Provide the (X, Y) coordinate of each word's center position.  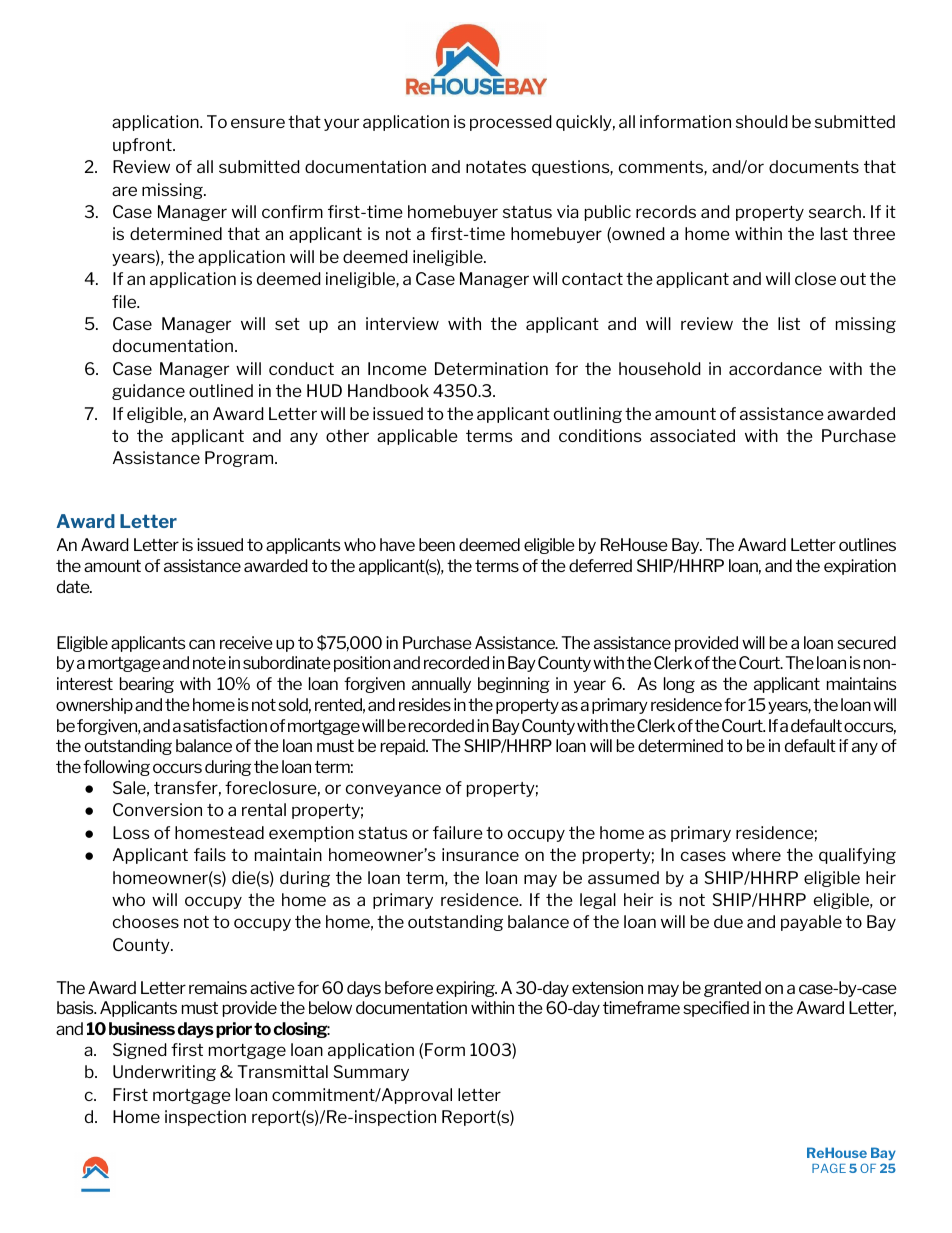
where (756, 854)
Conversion (157, 809)
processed (511, 123)
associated (692, 435)
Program (240, 459)
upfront (143, 146)
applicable (417, 437)
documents (814, 166)
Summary (371, 1073)
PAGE (829, 1168)
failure (458, 832)
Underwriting (164, 1073)
